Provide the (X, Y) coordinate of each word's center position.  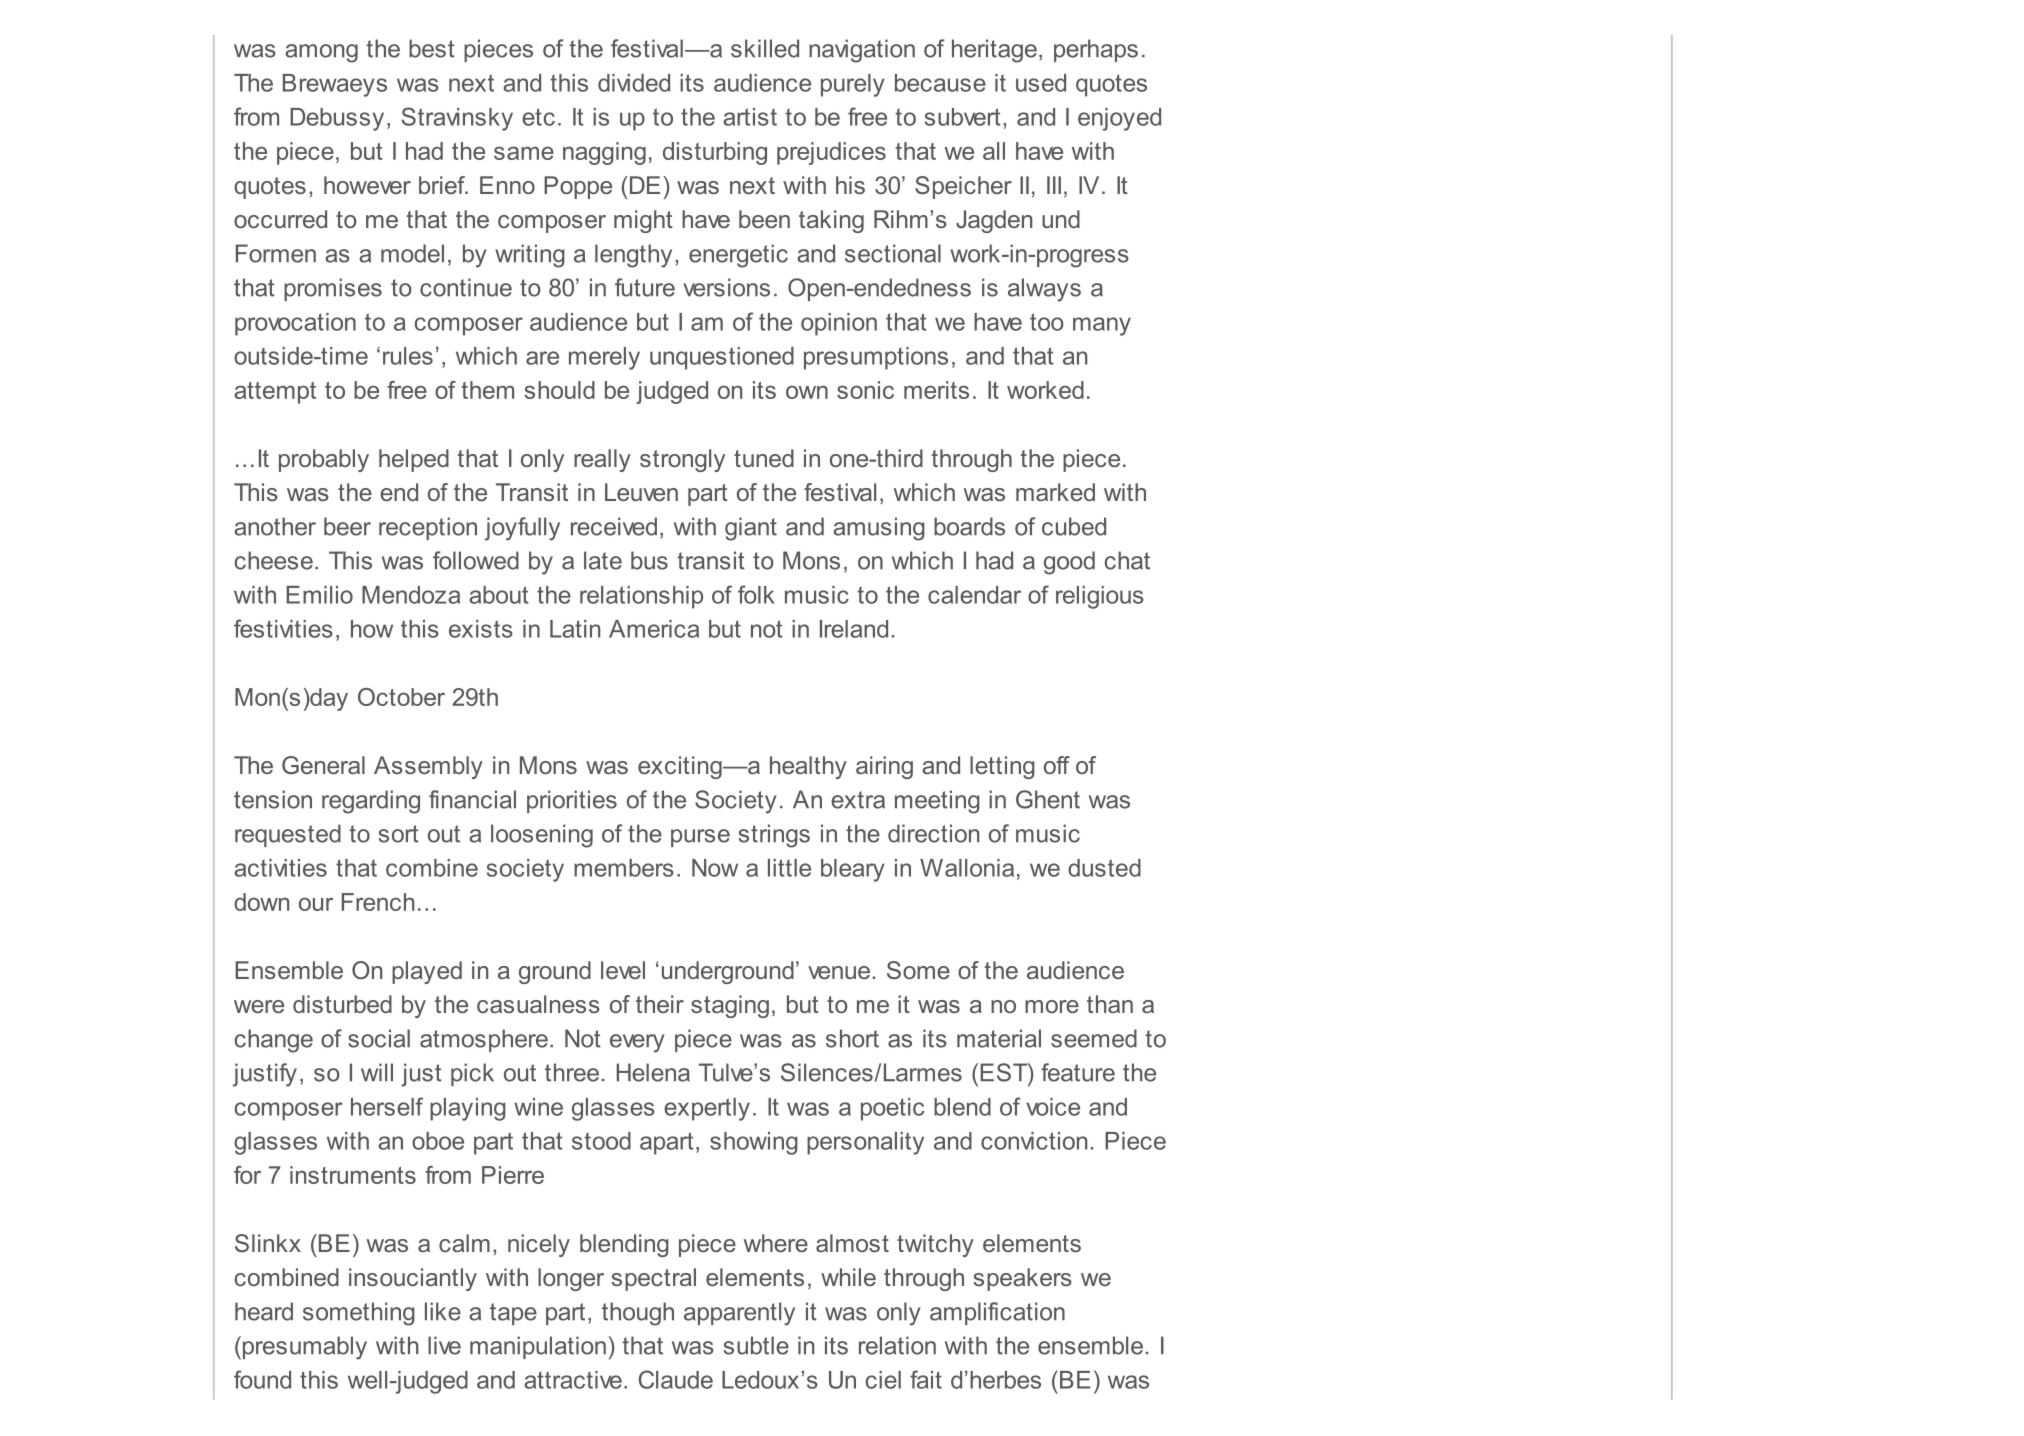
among (321, 53)
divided (634, 83)
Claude (676, 1379)
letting (1002, 767)
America (654, 629)
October (401, 697)
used (1041, 83)
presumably (303, 1348)
